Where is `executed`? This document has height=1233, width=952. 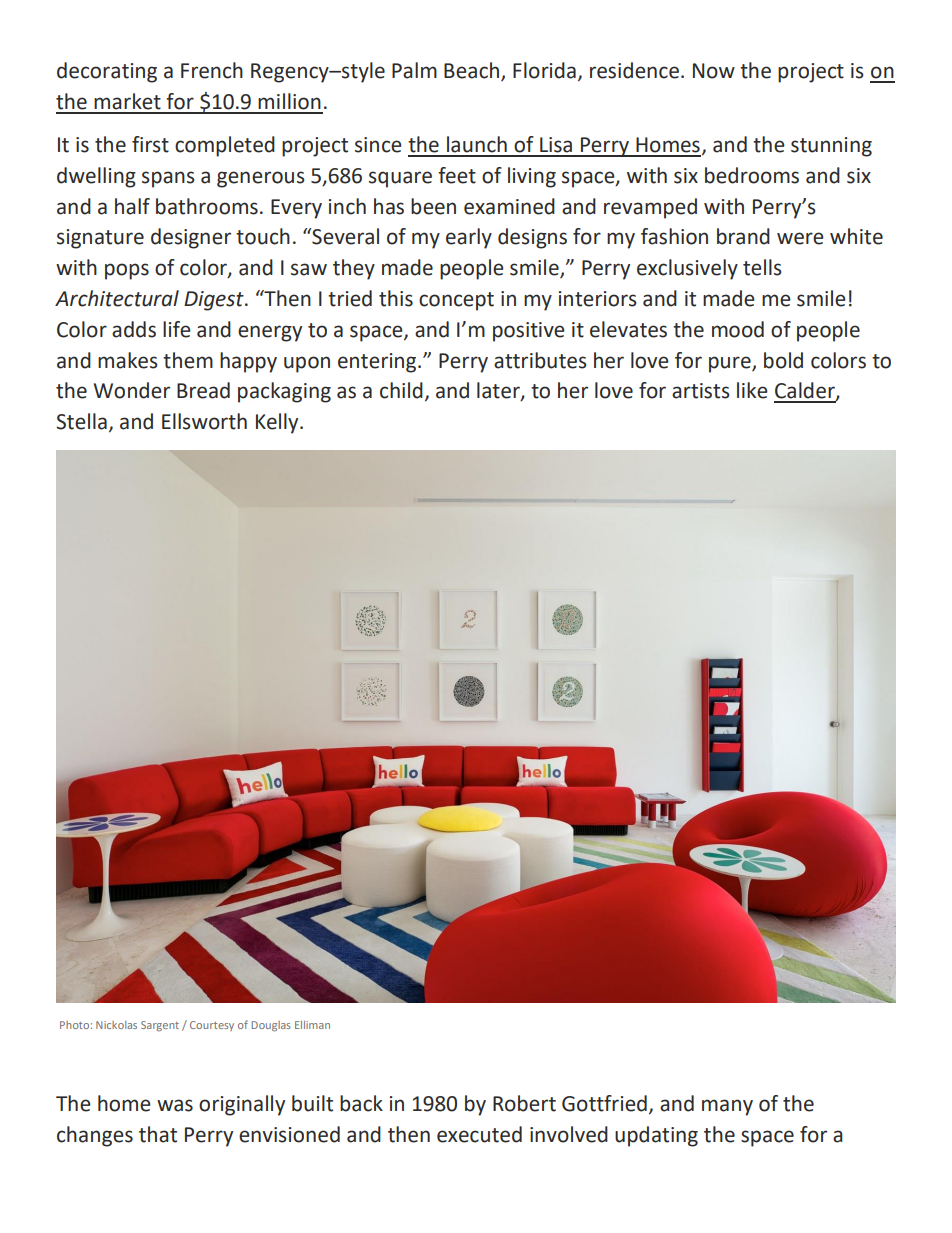
executed is located at coordinates (479, 1134).
